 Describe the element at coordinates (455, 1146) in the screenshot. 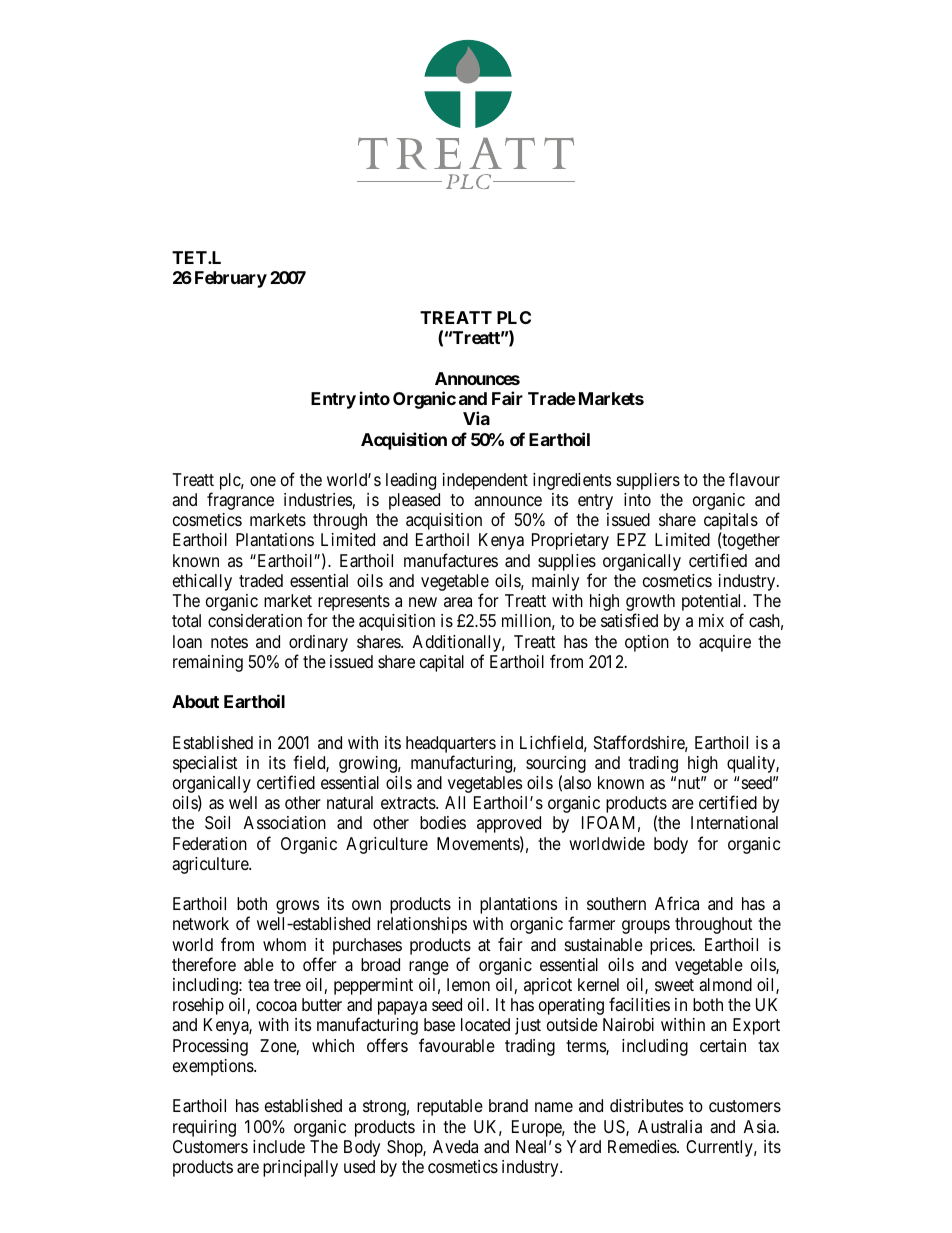

I see `Aveda` at that location.
